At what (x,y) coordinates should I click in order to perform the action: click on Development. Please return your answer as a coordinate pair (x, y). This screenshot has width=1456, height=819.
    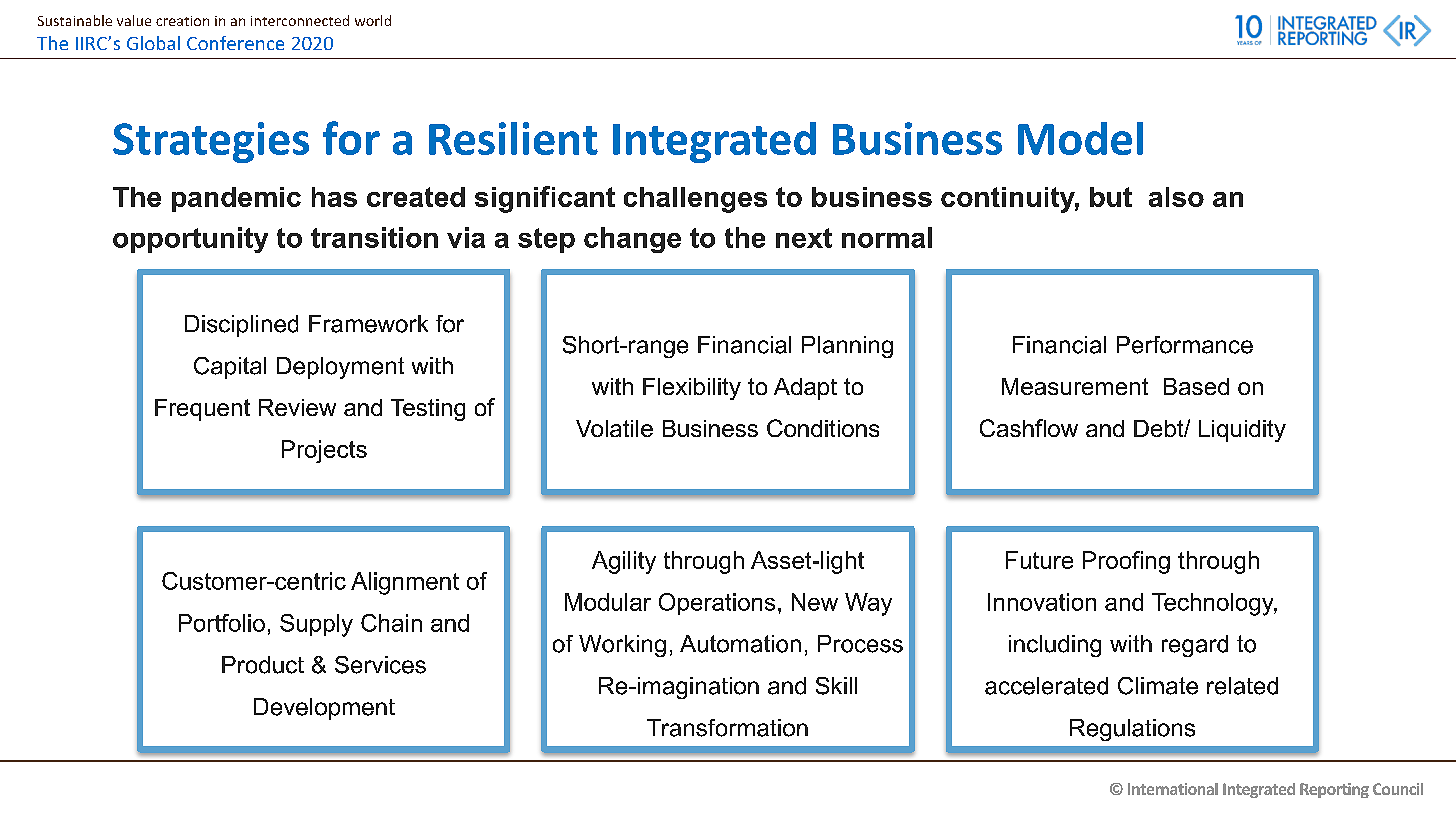
    Looking at the image, I should click on (324, 709).
